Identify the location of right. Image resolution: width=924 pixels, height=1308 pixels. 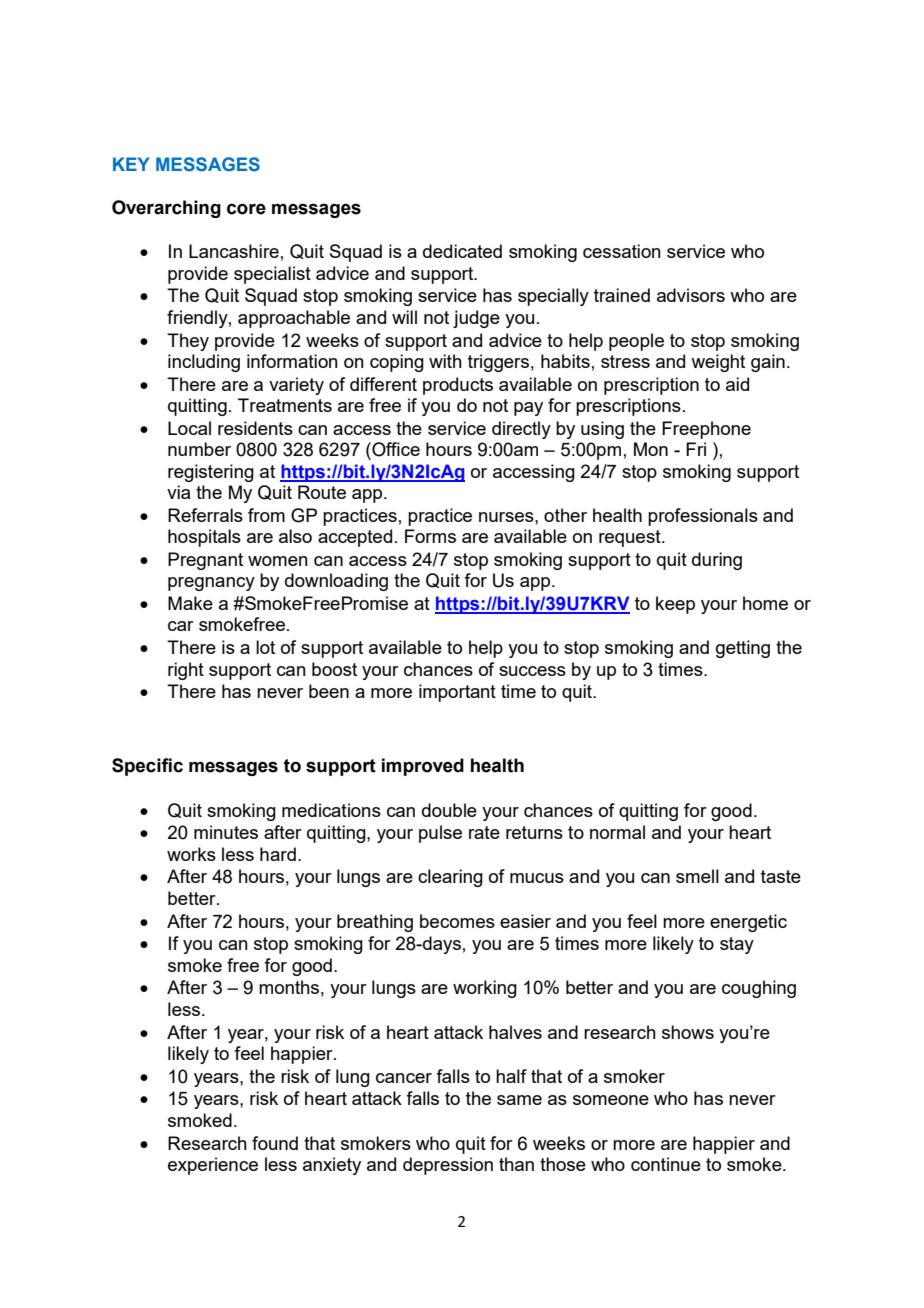
(186, 671).
